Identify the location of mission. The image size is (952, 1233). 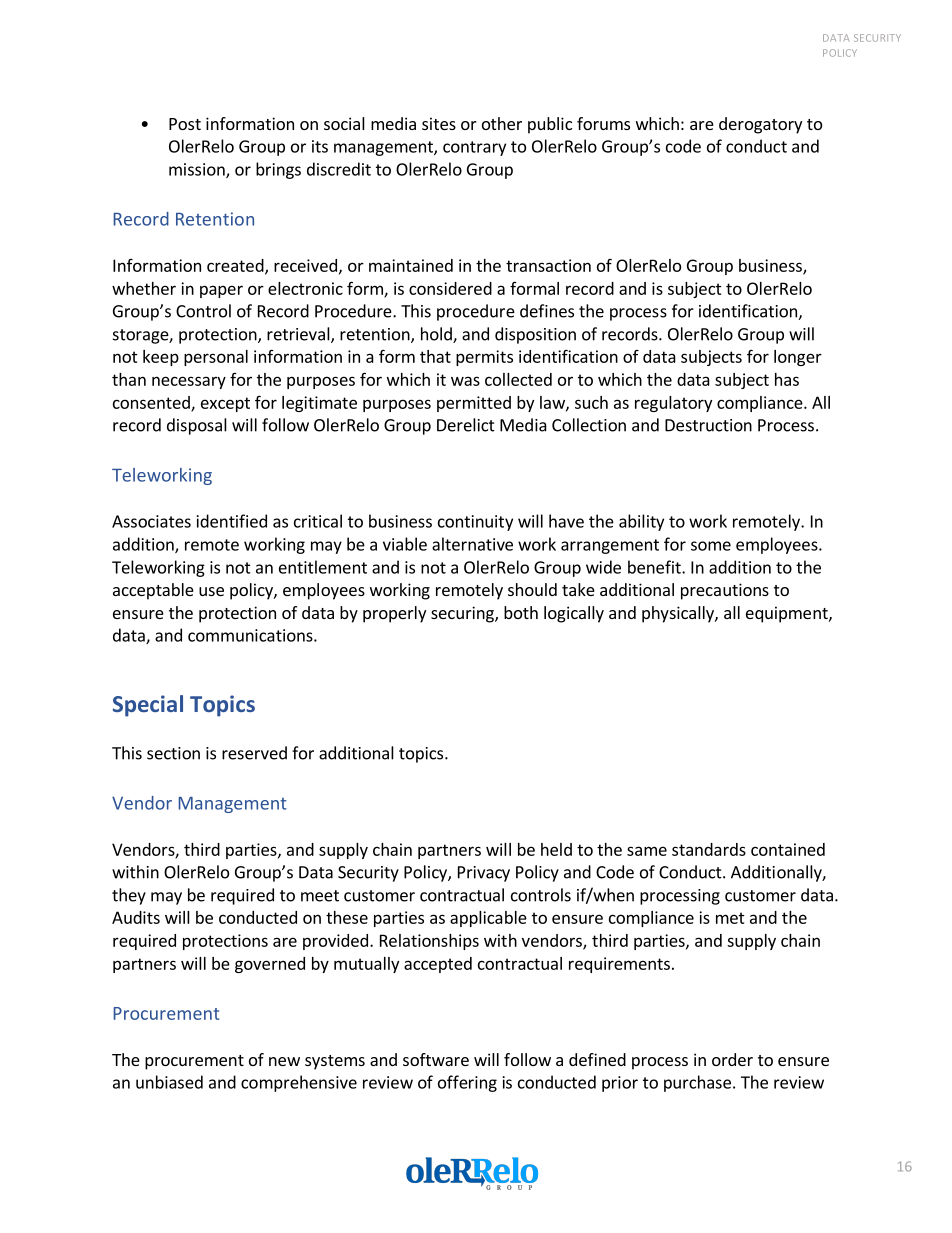
(198, 170).
